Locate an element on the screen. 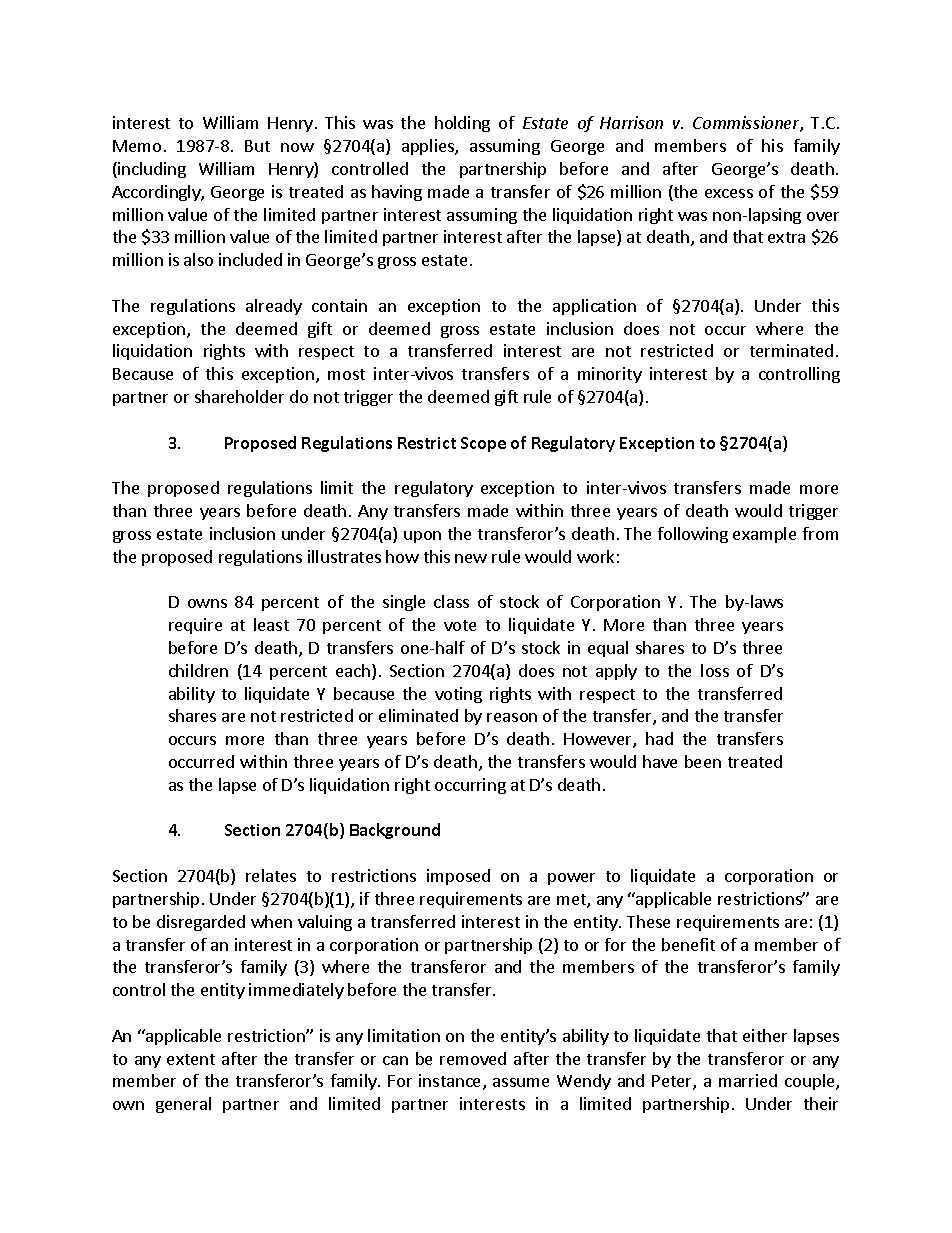 This screenshot has height=1233, width=952. children is located at coordinates (198, 670).
